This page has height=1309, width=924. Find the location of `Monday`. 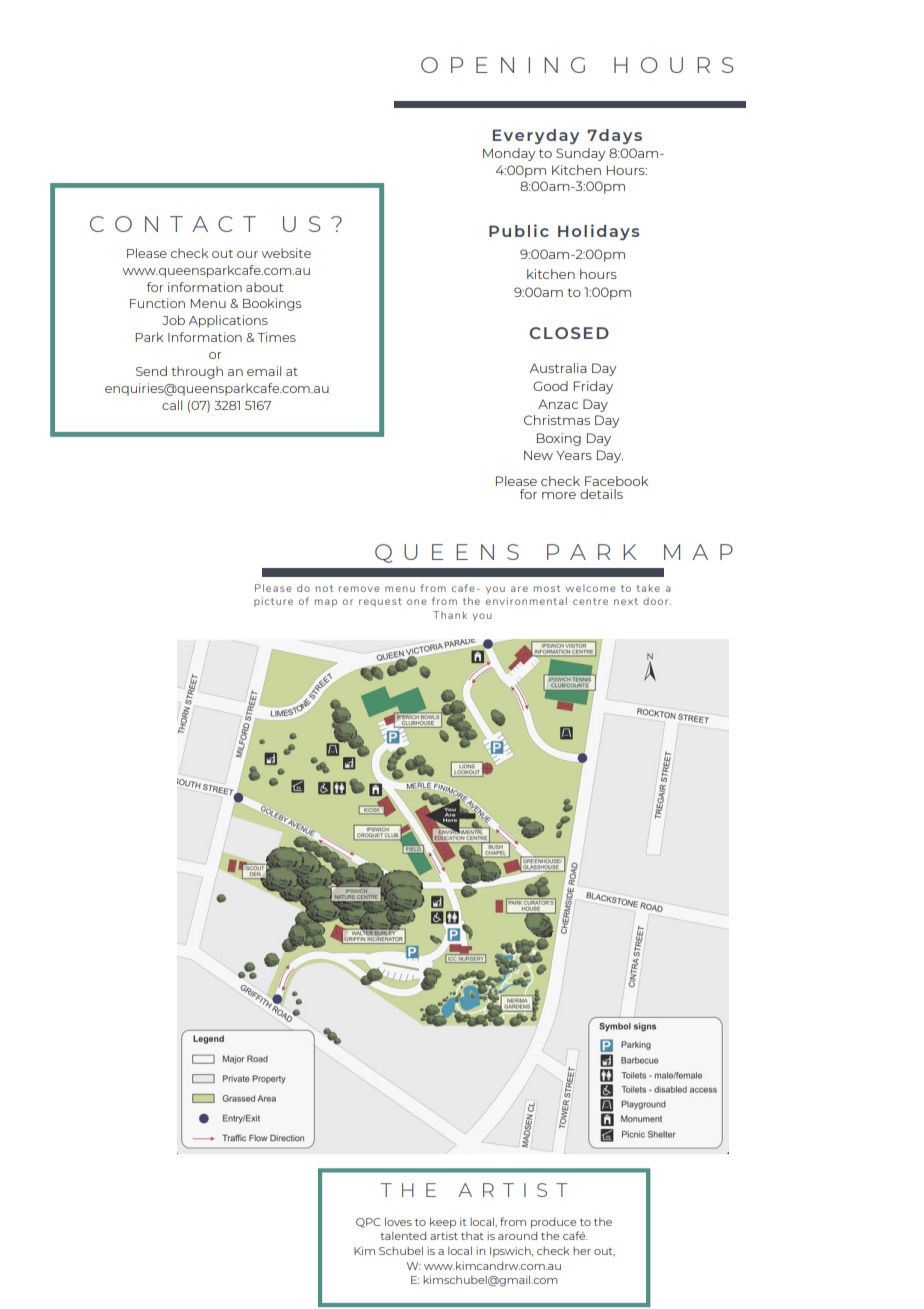

Monday is located at coordinates (509, 154).
